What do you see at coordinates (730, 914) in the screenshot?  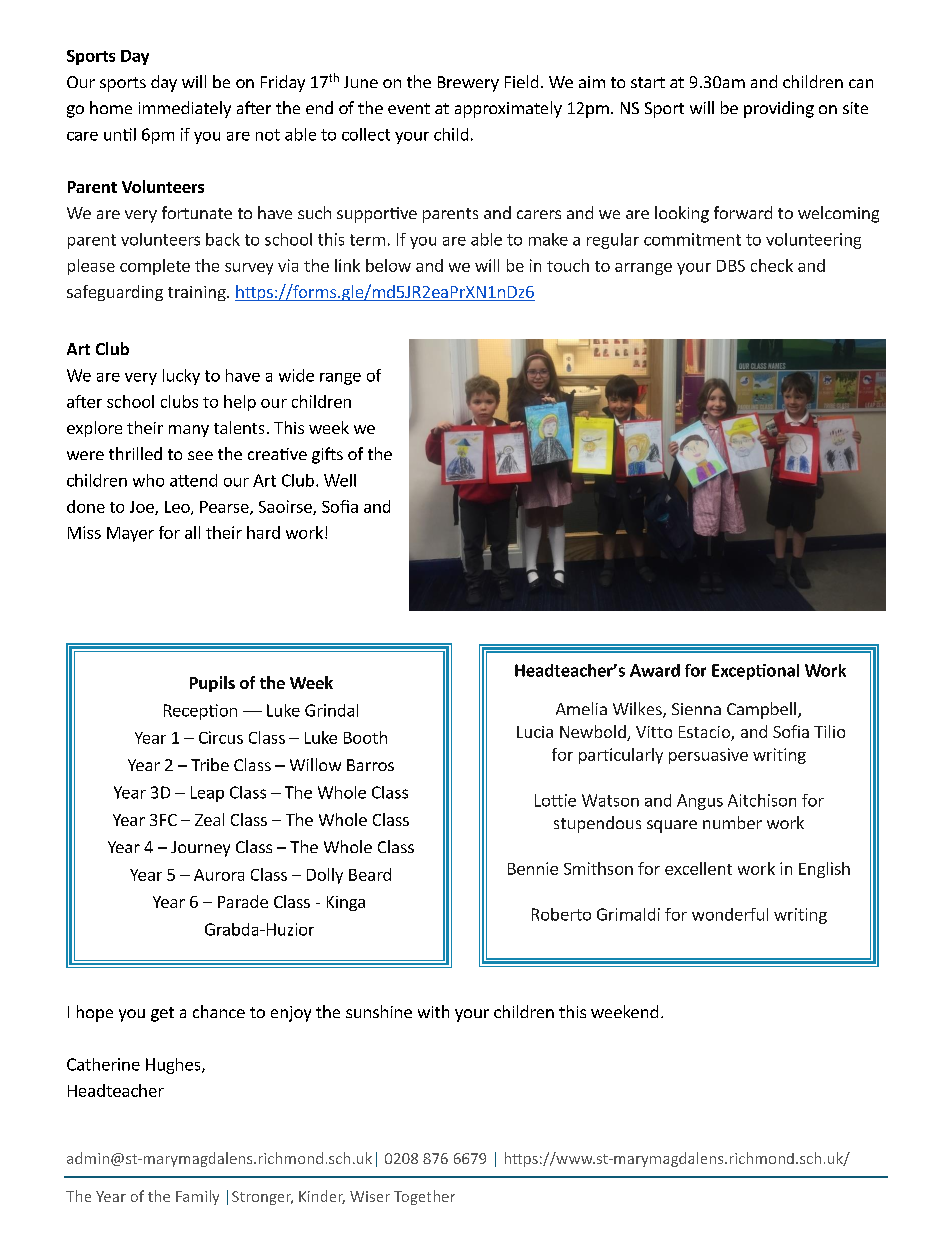 I see `wonderful` at bounding box center [730, 914].
